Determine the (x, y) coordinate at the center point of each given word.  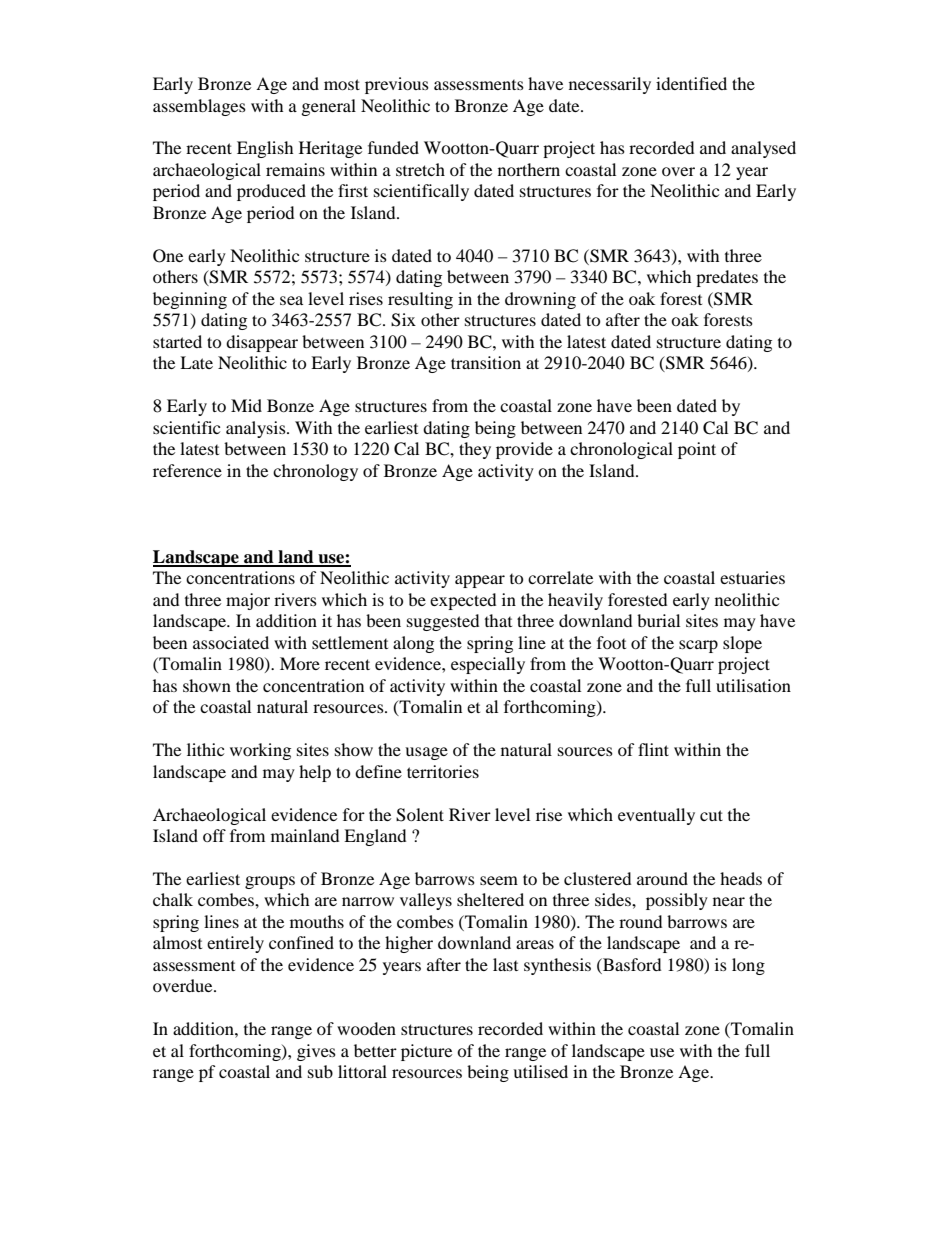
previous (397, 85)
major (248, 601)
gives (316, 1052)
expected (463, 601)
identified (691, 83)
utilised (540, 1071)
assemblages (199, 107)
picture (426, 1052)
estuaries (752, 577)
